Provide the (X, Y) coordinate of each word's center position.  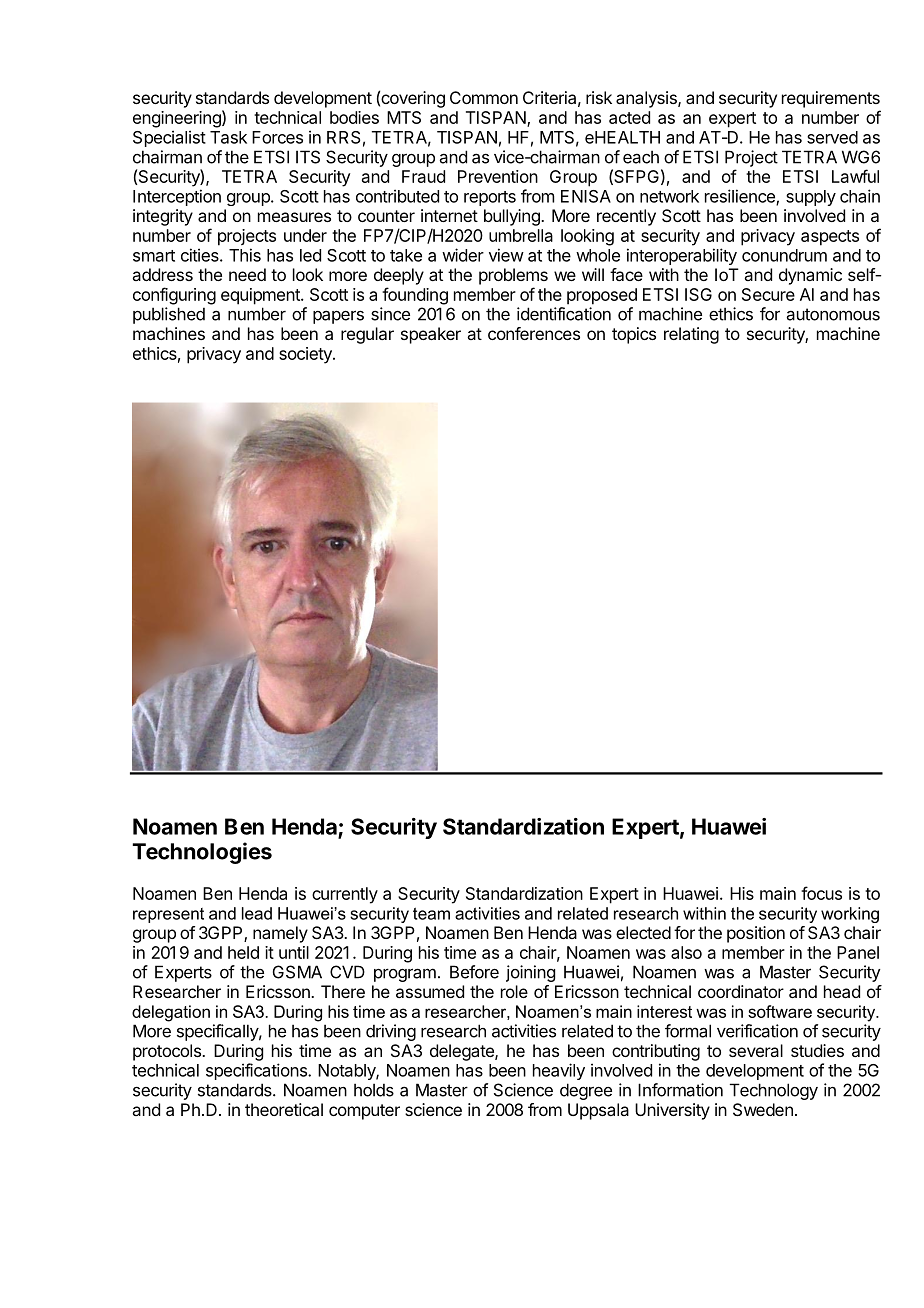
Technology (774, 1091)
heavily (559, 1071)
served (832, 137)
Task (228, 137)
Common (484, 97)
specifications (257, 1071)
